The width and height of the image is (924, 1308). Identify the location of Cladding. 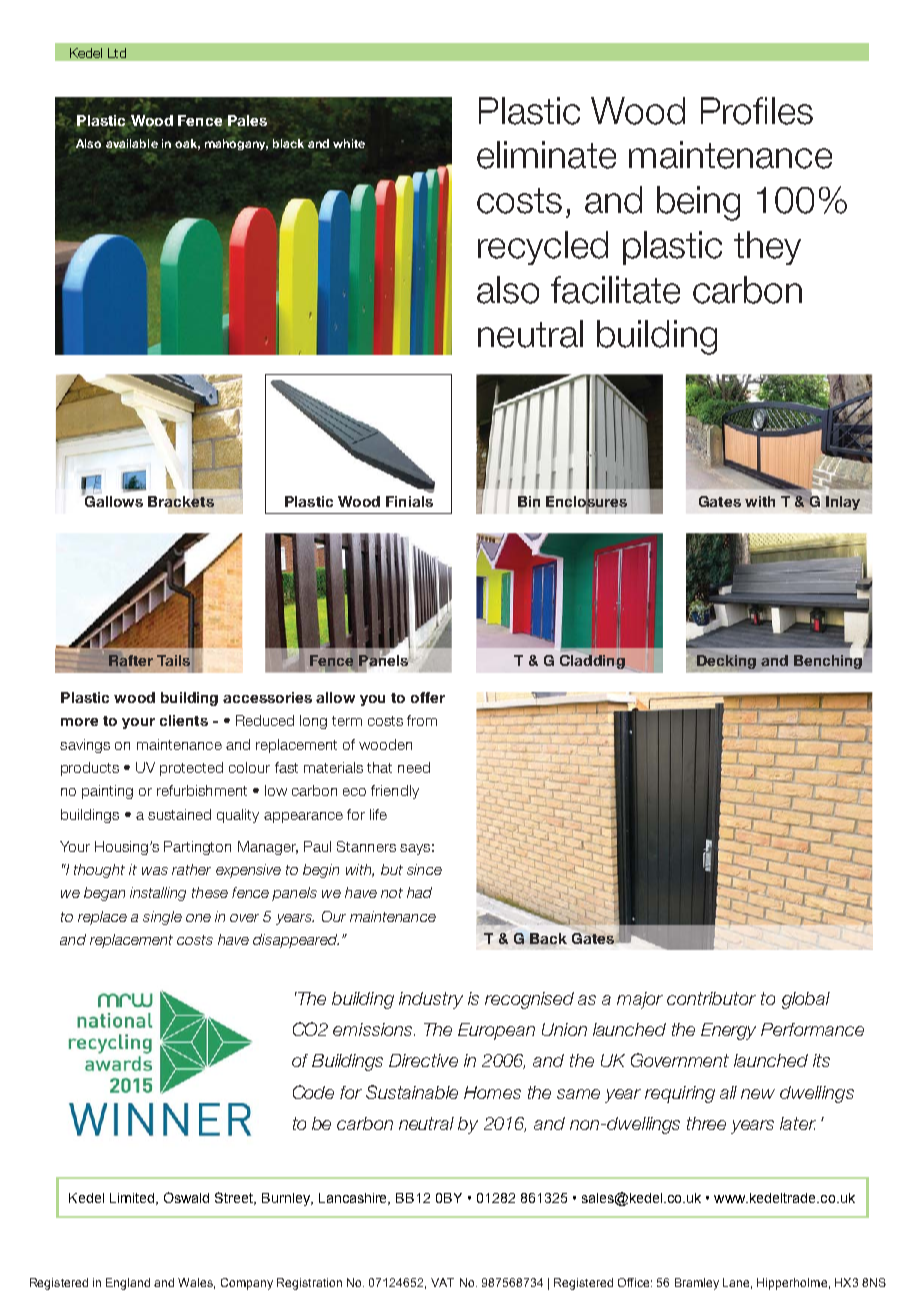
(593, 661).
